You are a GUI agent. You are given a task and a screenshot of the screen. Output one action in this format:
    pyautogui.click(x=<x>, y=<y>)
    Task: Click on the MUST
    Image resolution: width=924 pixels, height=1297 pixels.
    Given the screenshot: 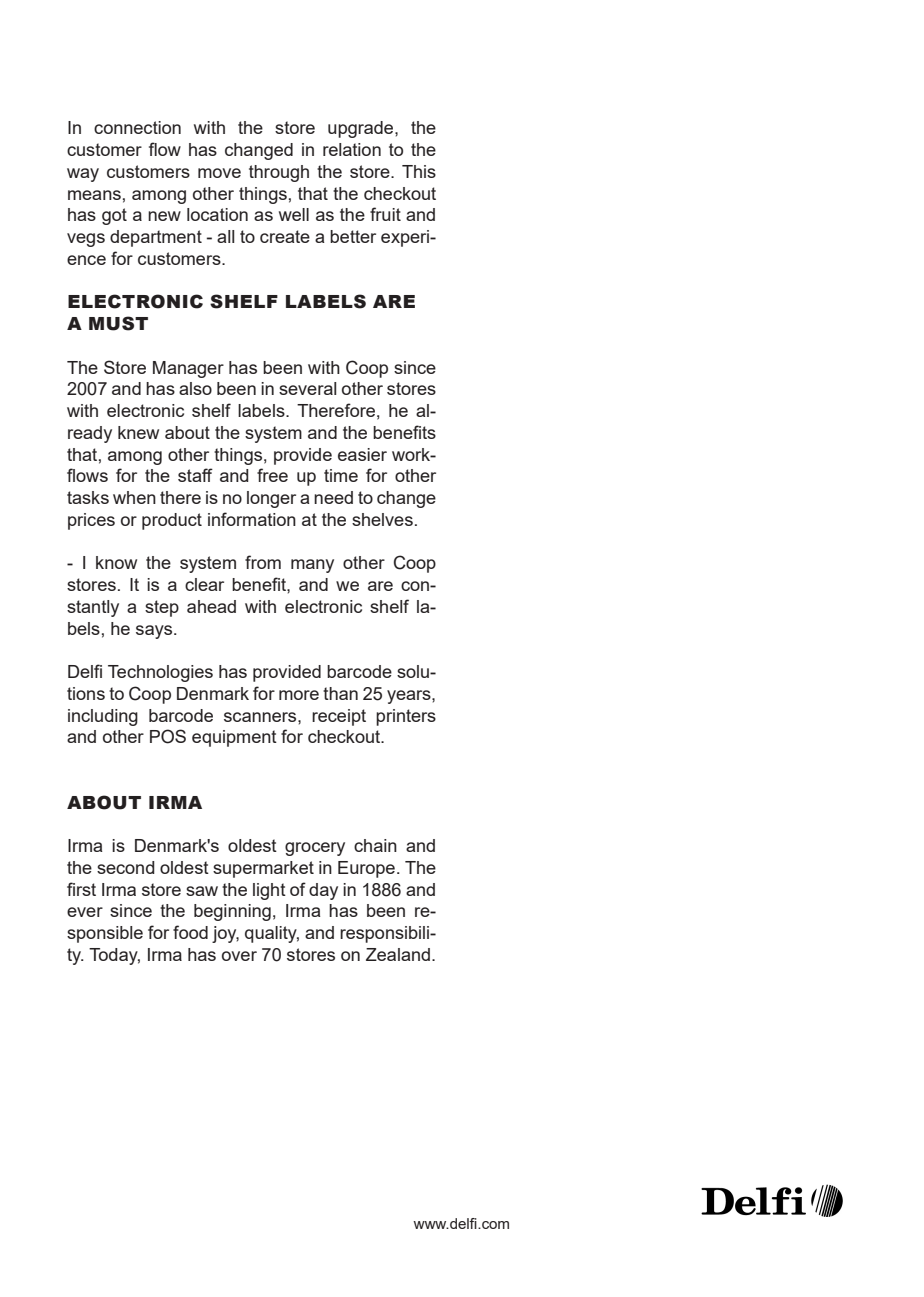 What is the action you would take?
    pyautogui.click(x=118, y=323)
